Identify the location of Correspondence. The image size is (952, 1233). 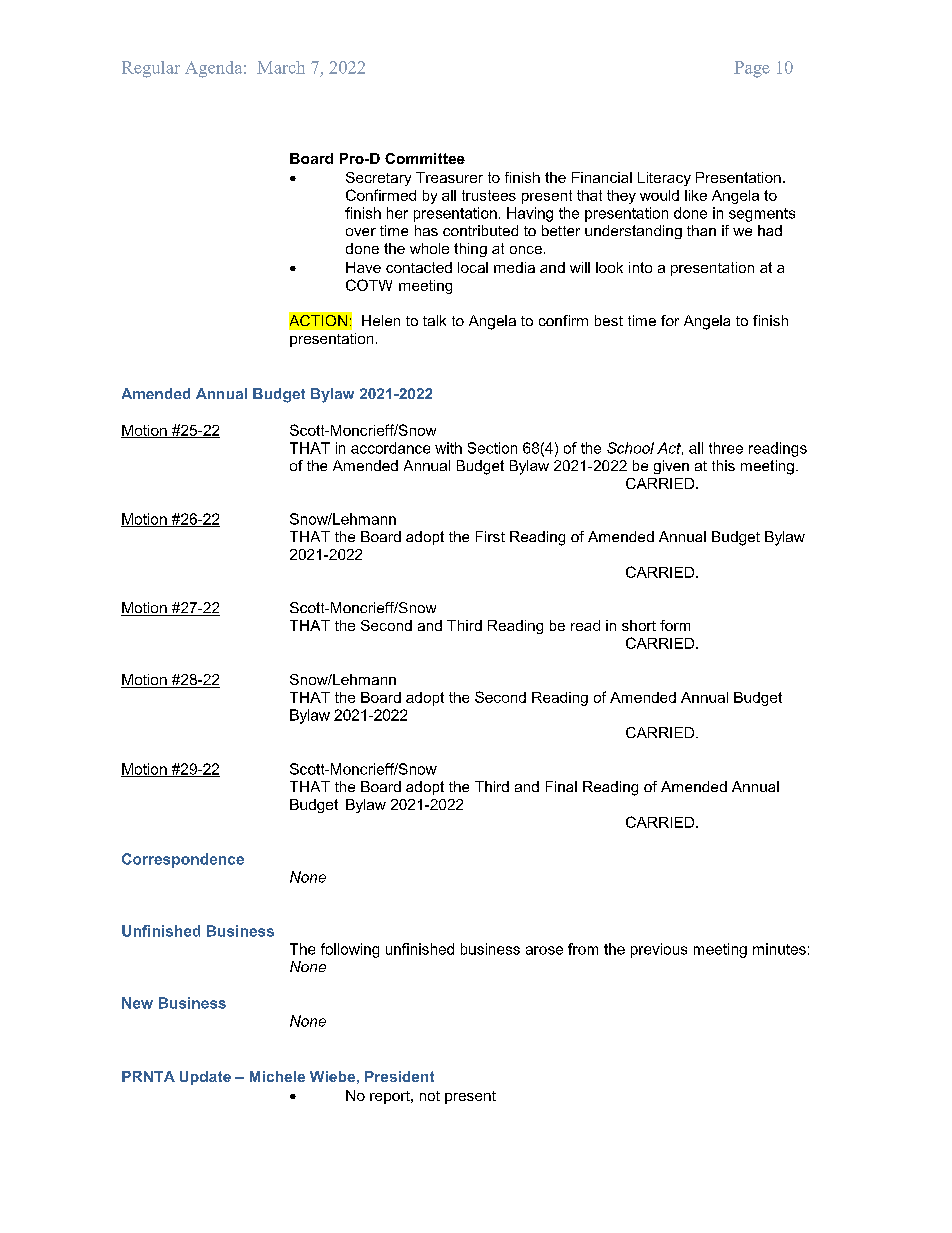
(183, 860).
